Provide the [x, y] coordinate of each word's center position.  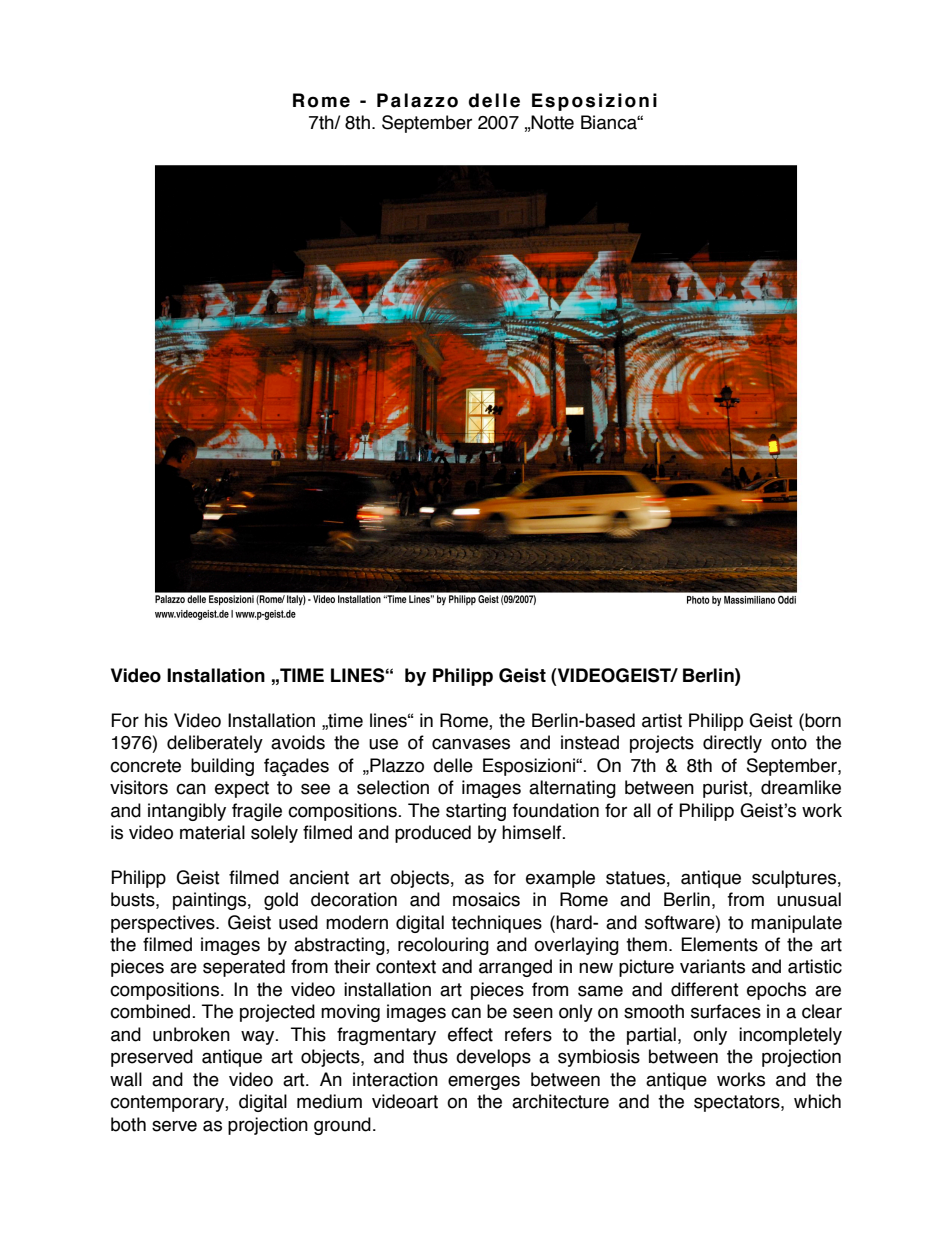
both [128, 1124]
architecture [560, 1101]
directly [732, 744]
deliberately [215, 744]
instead [590, 742]
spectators [738, 1103]
